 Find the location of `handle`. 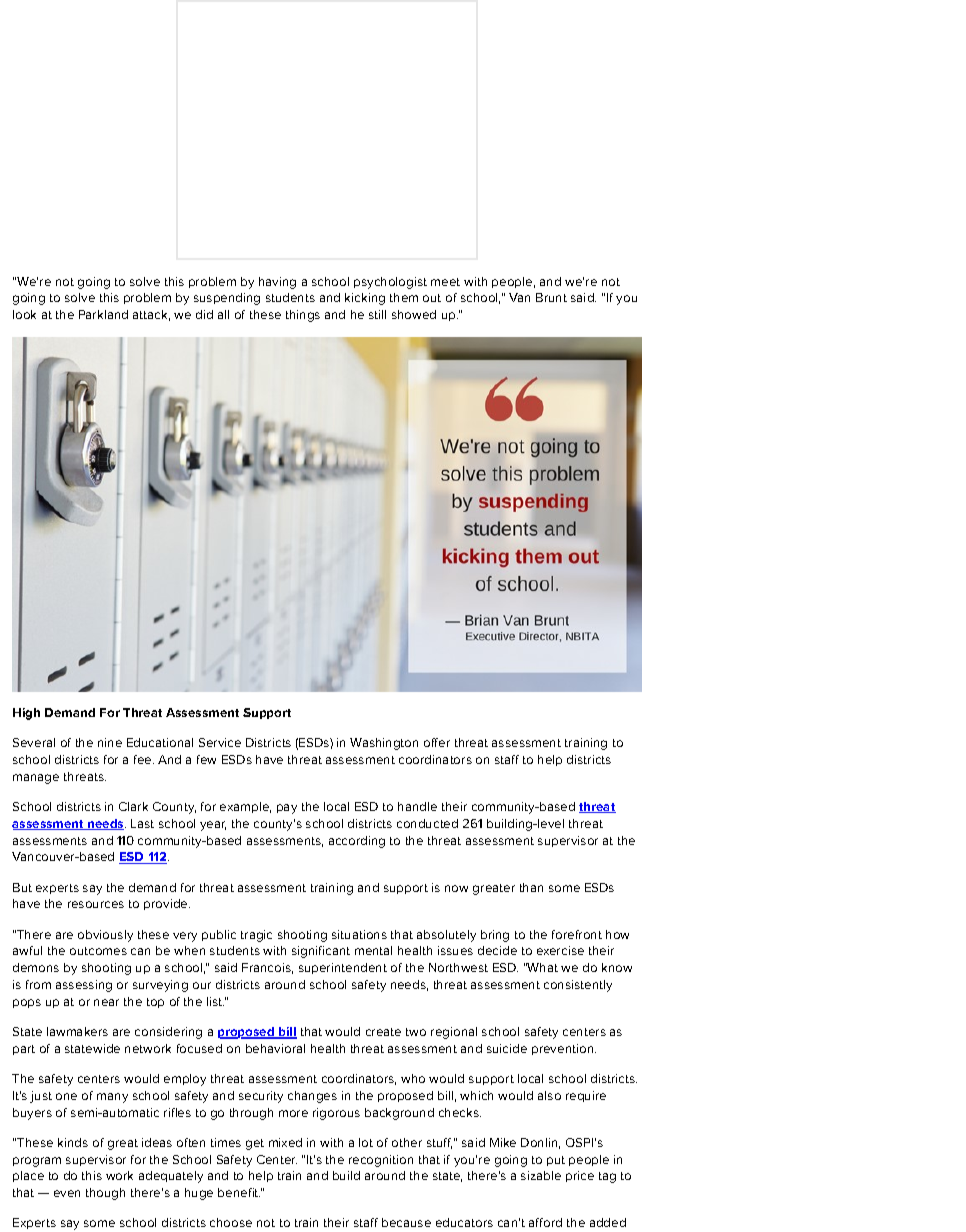

handle is located at coordinates (417, 806).
